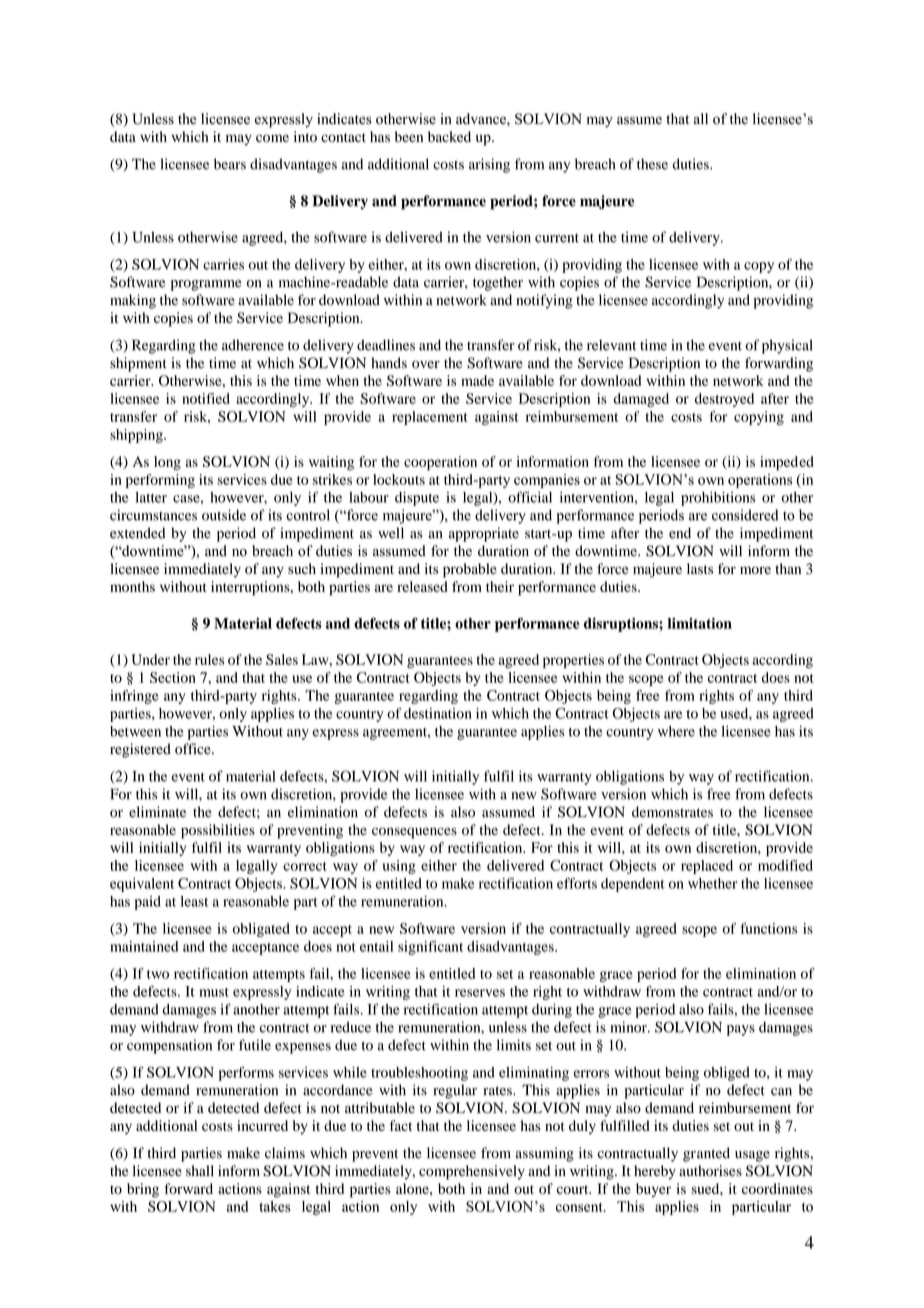 The width and height of the screenshot is (924, 1308). I want to click on comprehensively, so click(472, 1172).
